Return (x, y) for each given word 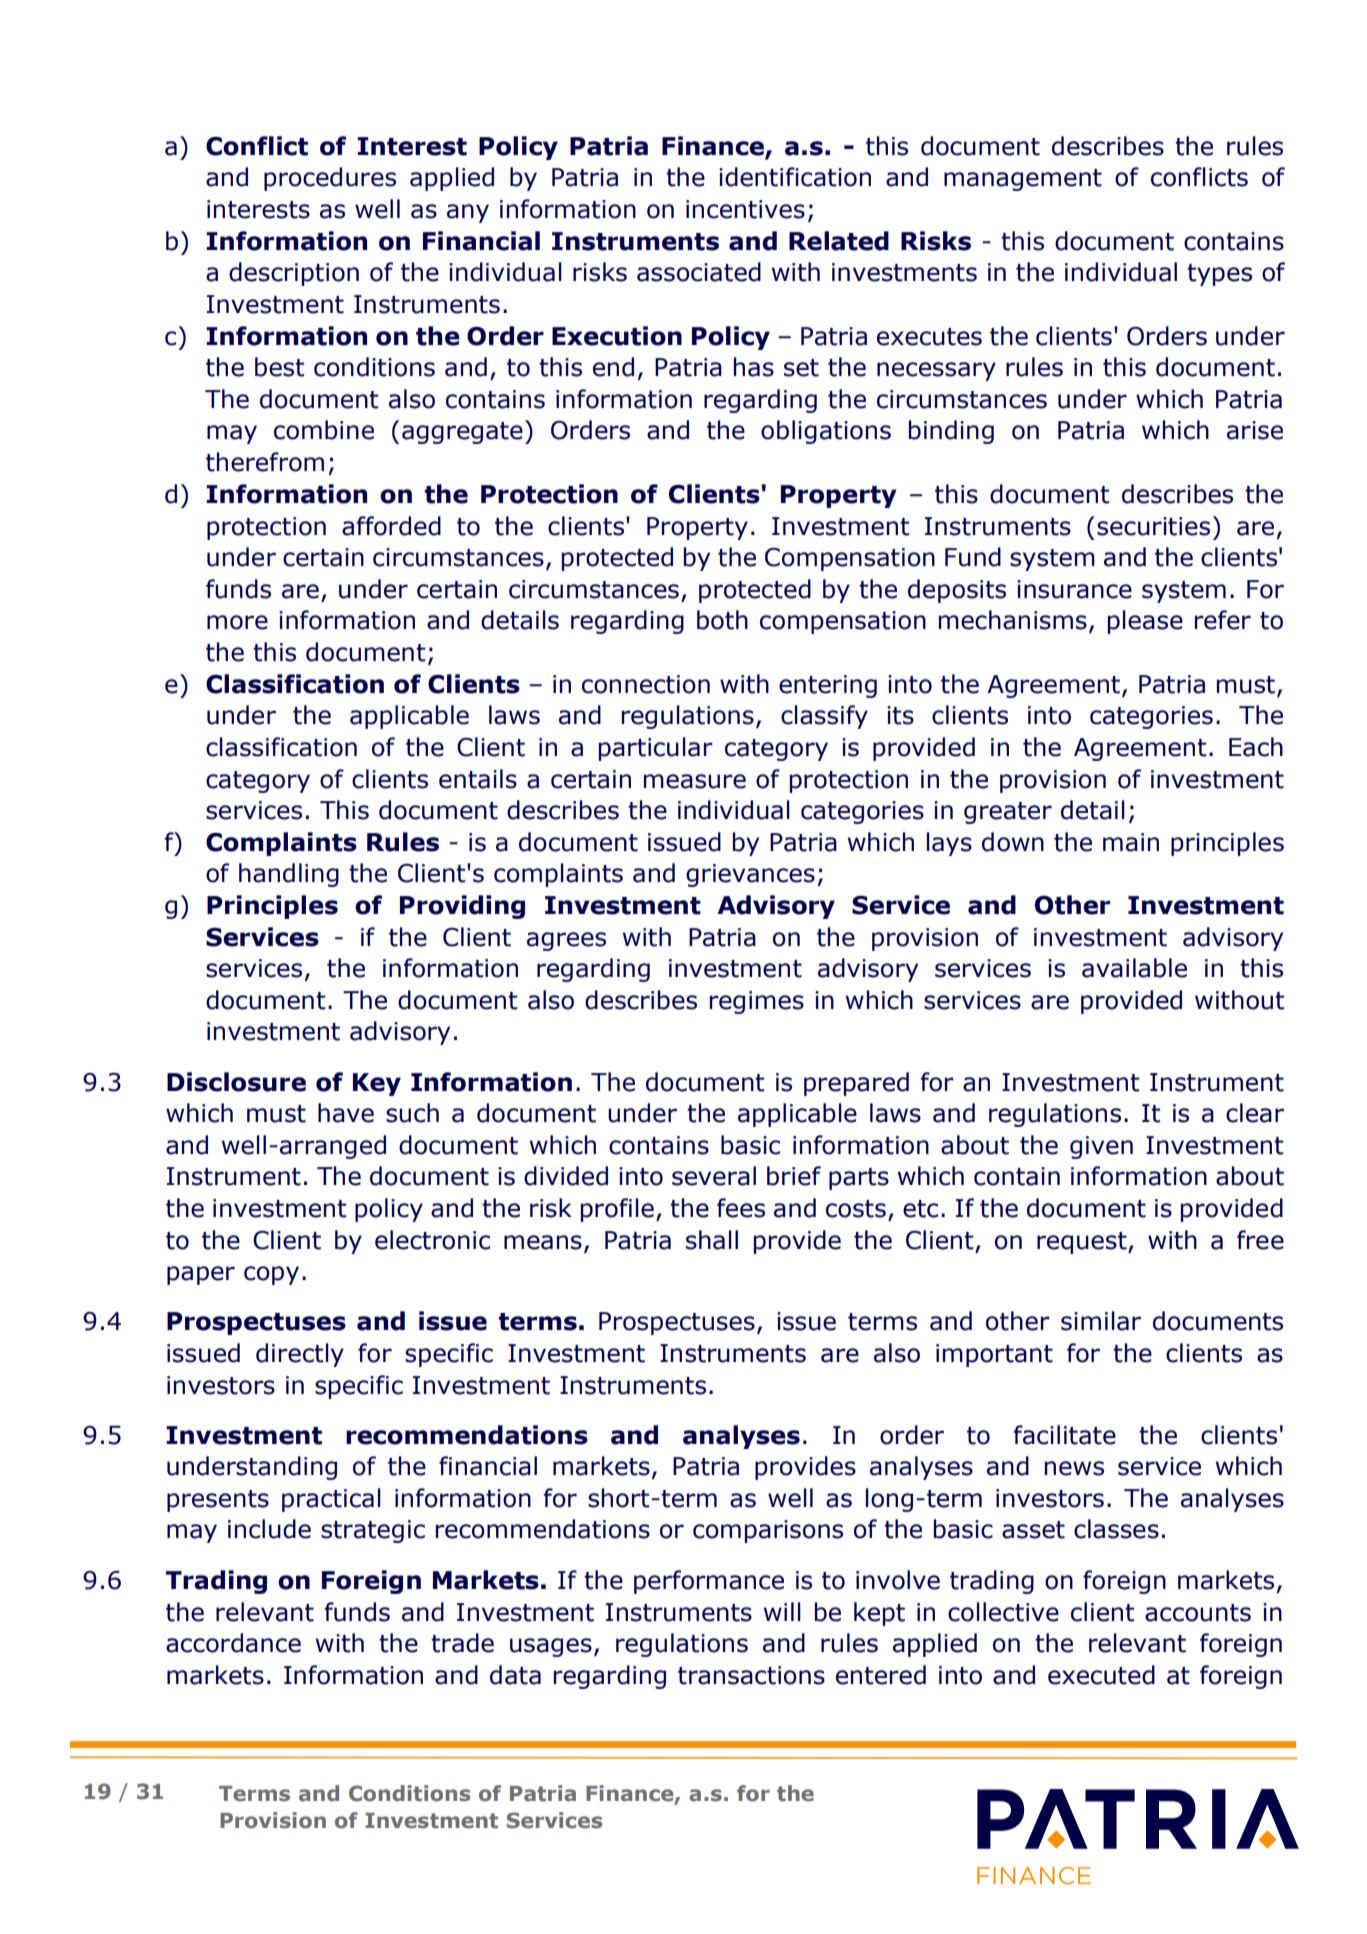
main (1131, 842)
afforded (391, 526)
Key (377, 1084)
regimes (756, 1002)
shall (712, 1240)
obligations (826, 432)
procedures (330, 179)
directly (300, 1355)
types (1219, 275)
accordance (233, 1643)
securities (1153, 526)
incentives (745, 209)
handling (289, 875)
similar (1101, 1321)
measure (694, 781)
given (1101, 1147)
